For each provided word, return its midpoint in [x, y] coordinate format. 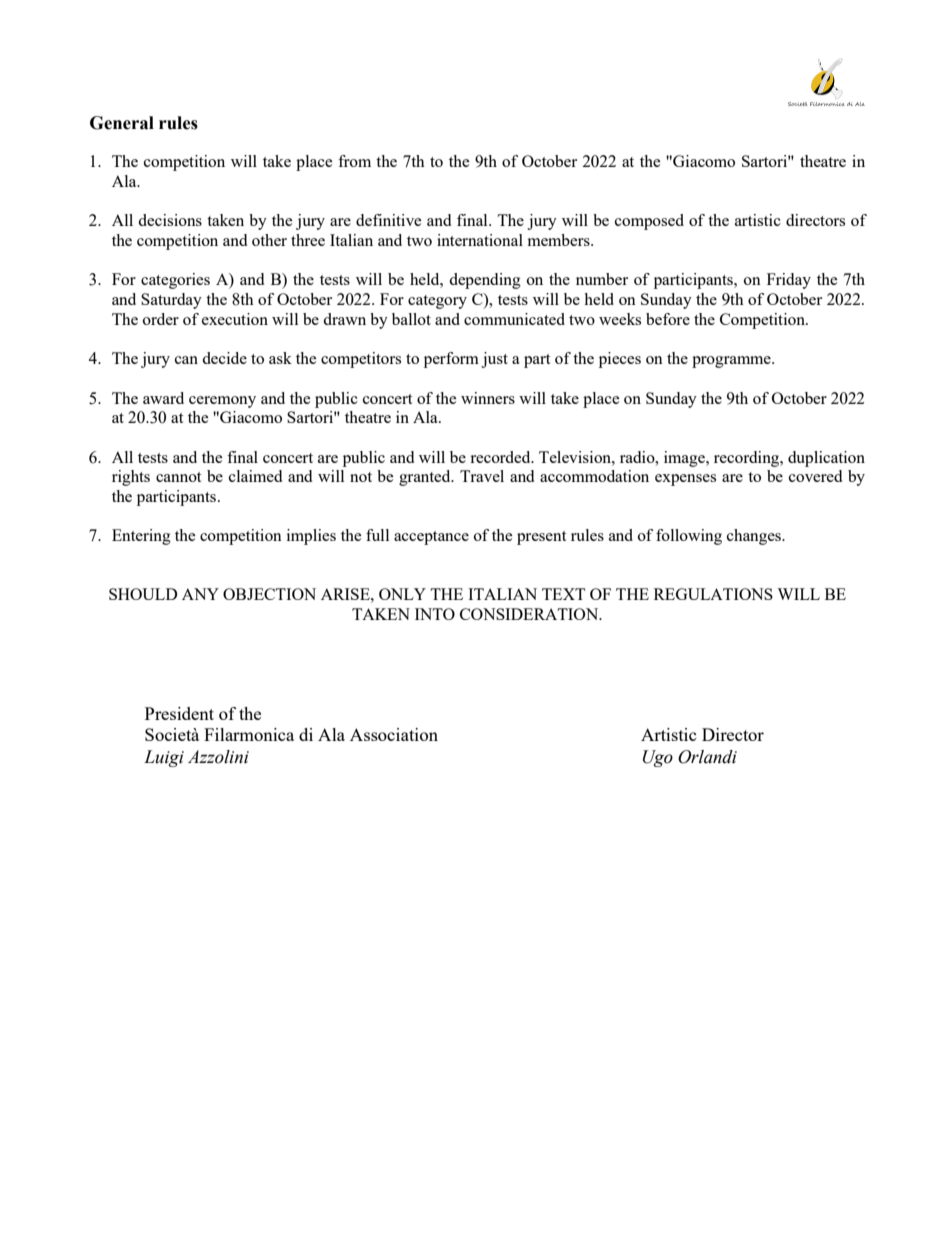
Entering [141, 537]
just [494, 360]
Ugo [658, 758]
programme [732, 362]
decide [224, 358]
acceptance [431, 538]
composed [649, 222]
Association [394, 734]
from [354, 161]
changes [755, 537]
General [122, 123]
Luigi [164, 758]
